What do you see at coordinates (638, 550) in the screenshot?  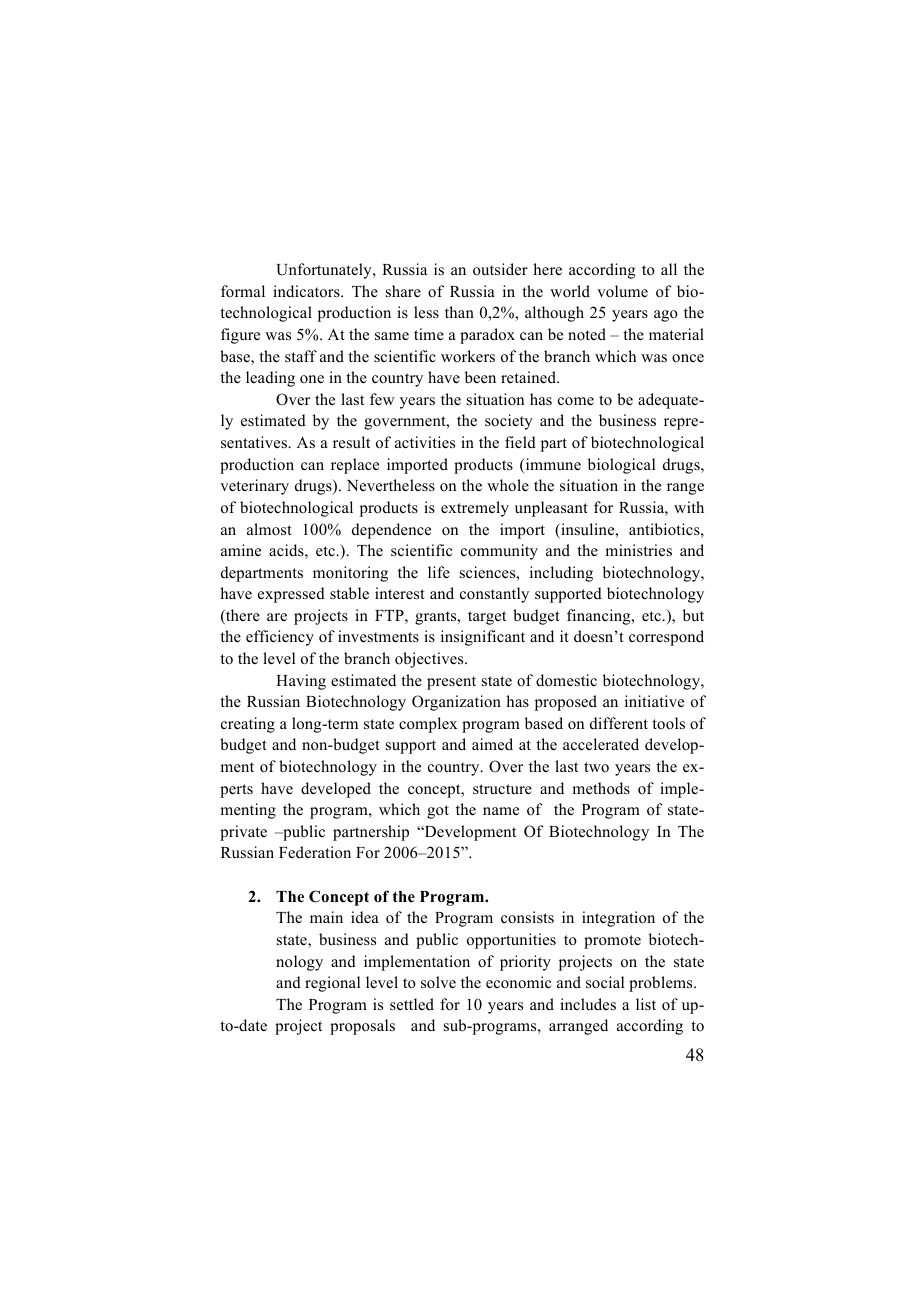 I see `ministries` at bounding box center [638, 550].
